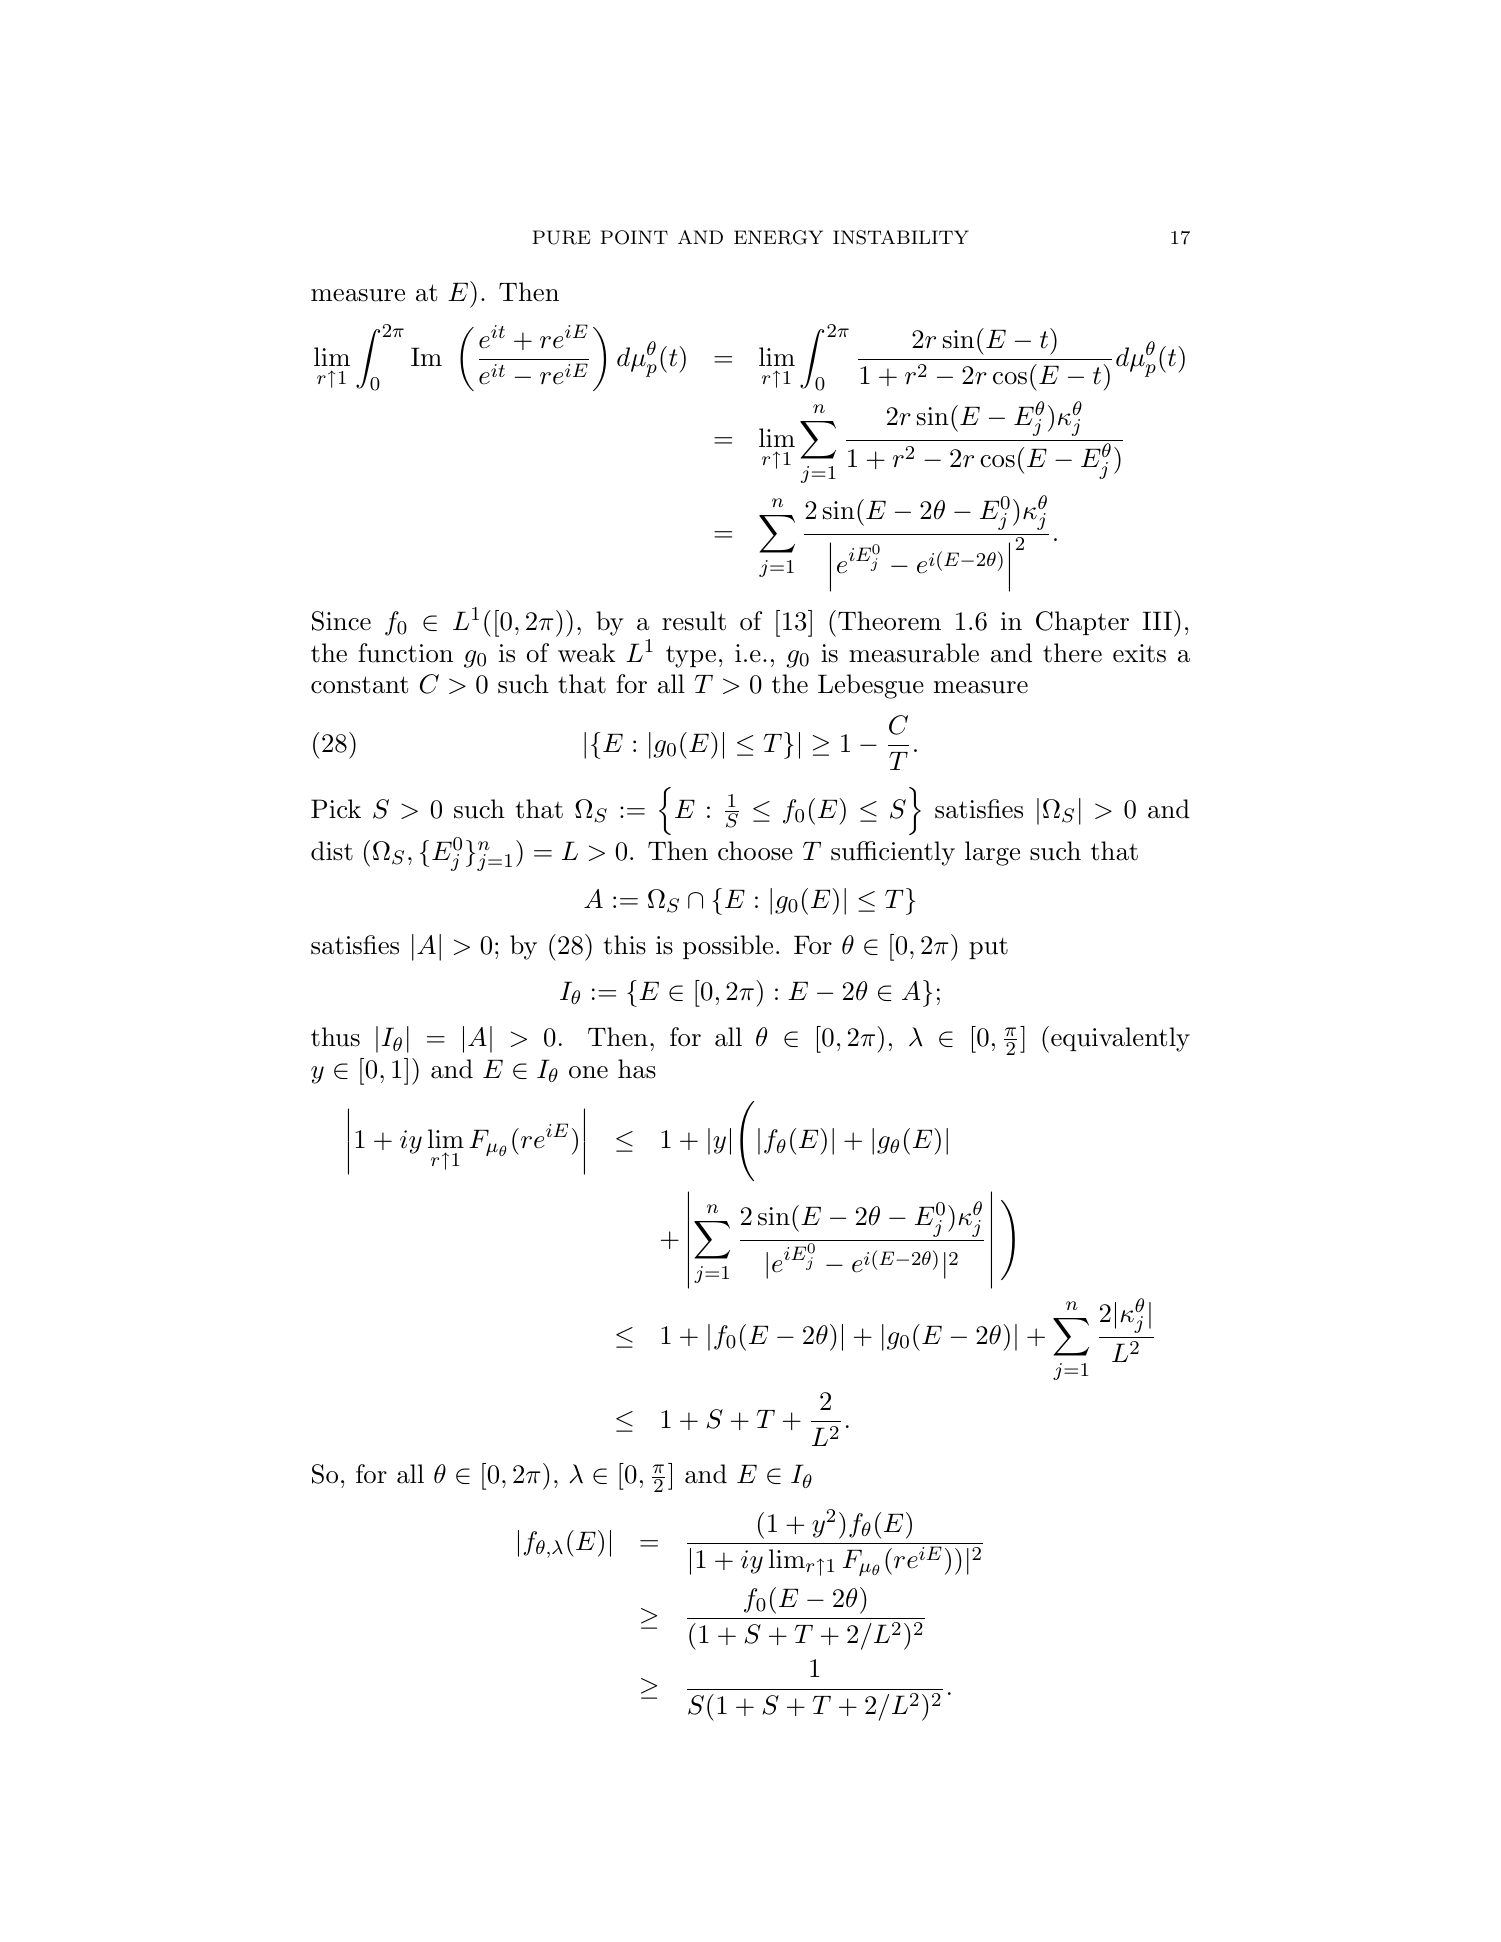 This screenshot has height=1942, width=1501. Describe the element at coordinates (1072, 653) in the screenshot. I see `there` at that location.
